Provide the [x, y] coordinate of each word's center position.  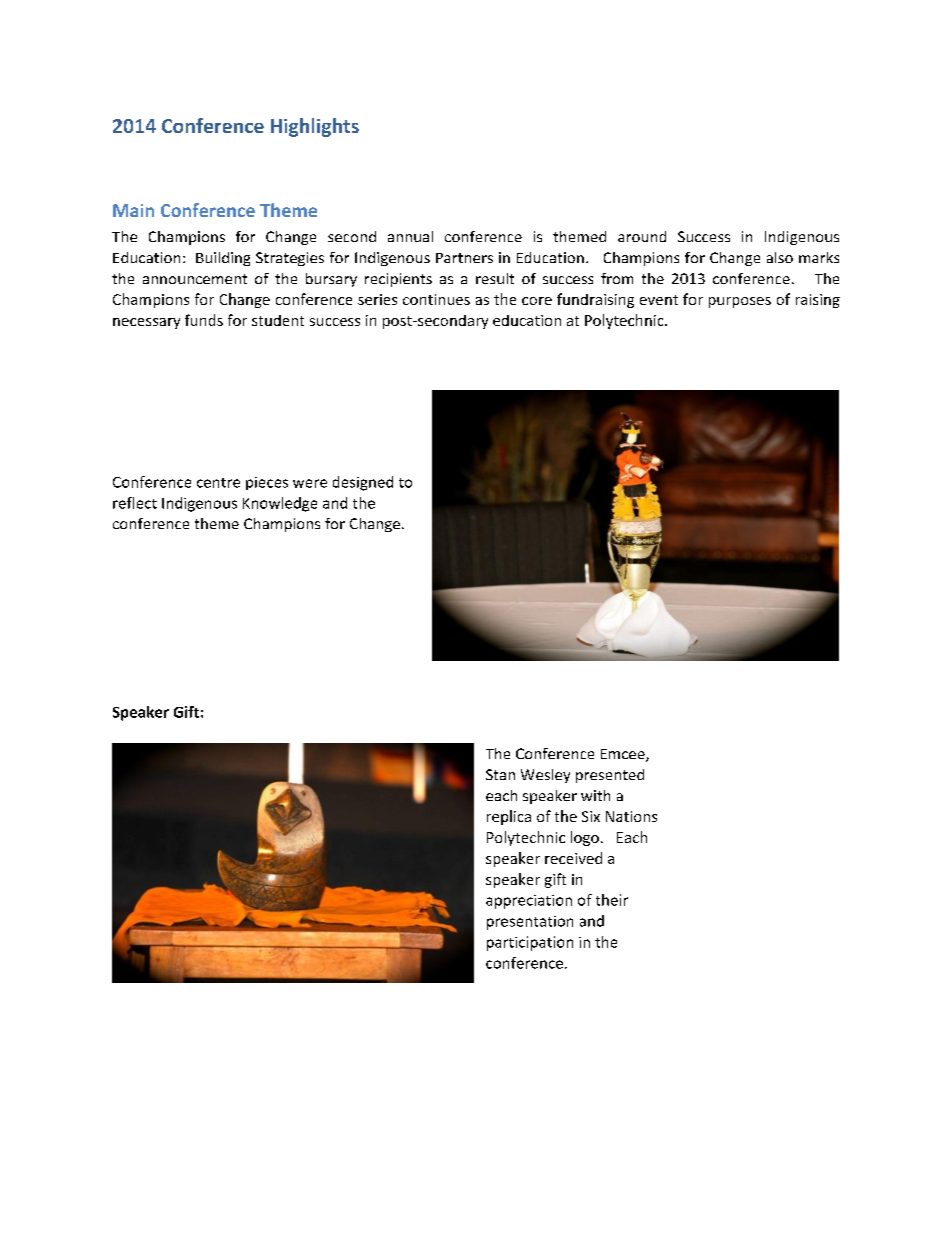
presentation [530, 923]
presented [610, 776]
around [642, 236]
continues [436, 299]
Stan [500, 774]
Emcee [624, 755]
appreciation [529, 902]
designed [363, 483]
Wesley [545, 776]
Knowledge [280, 504]
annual [410, 236]
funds [204, 320]
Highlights [315, 127]
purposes [740, 302]
